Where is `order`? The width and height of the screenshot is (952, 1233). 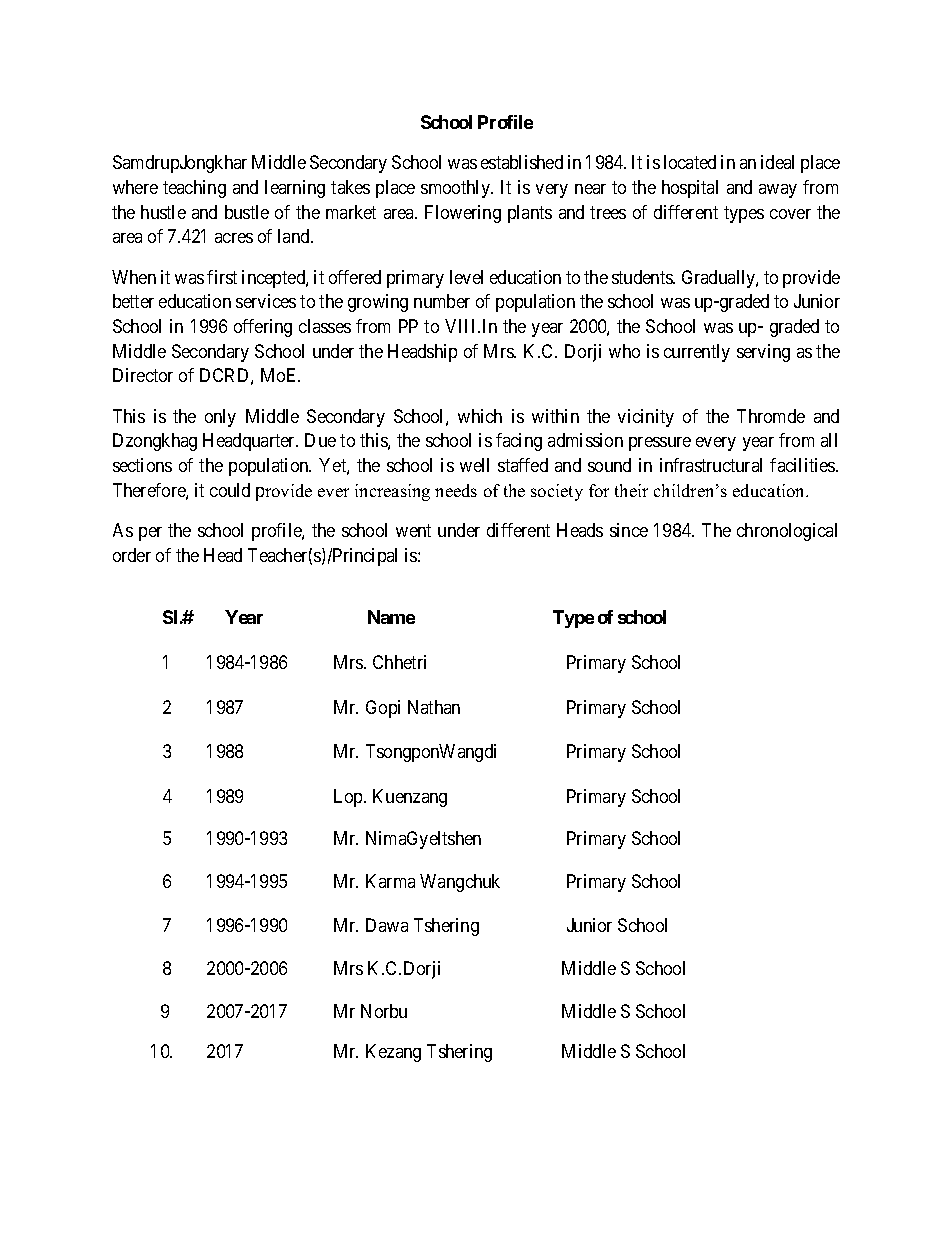
order is located at coordinates (132, 555).
